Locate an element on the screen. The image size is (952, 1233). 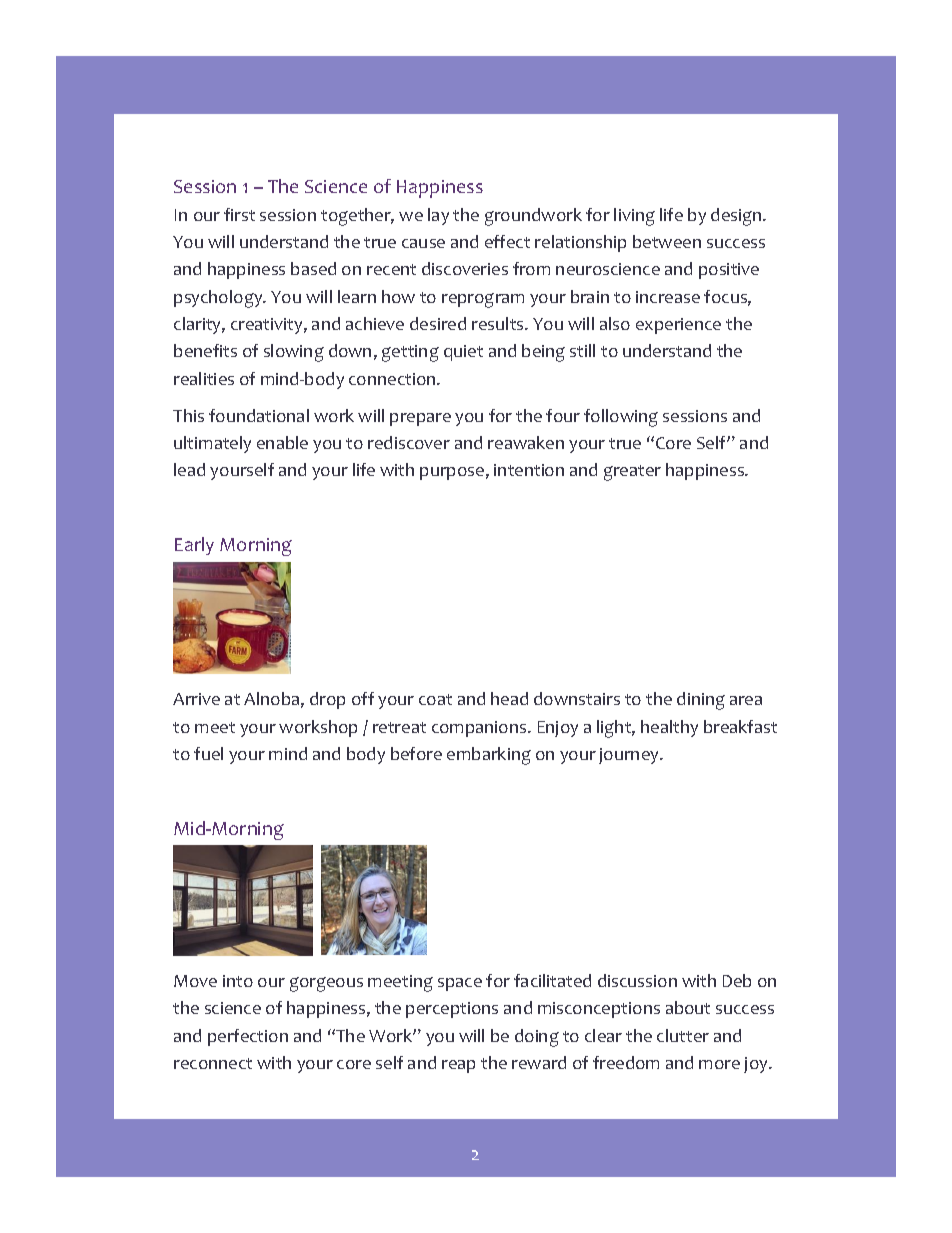
foundational is located at coordinates (259, 415).
